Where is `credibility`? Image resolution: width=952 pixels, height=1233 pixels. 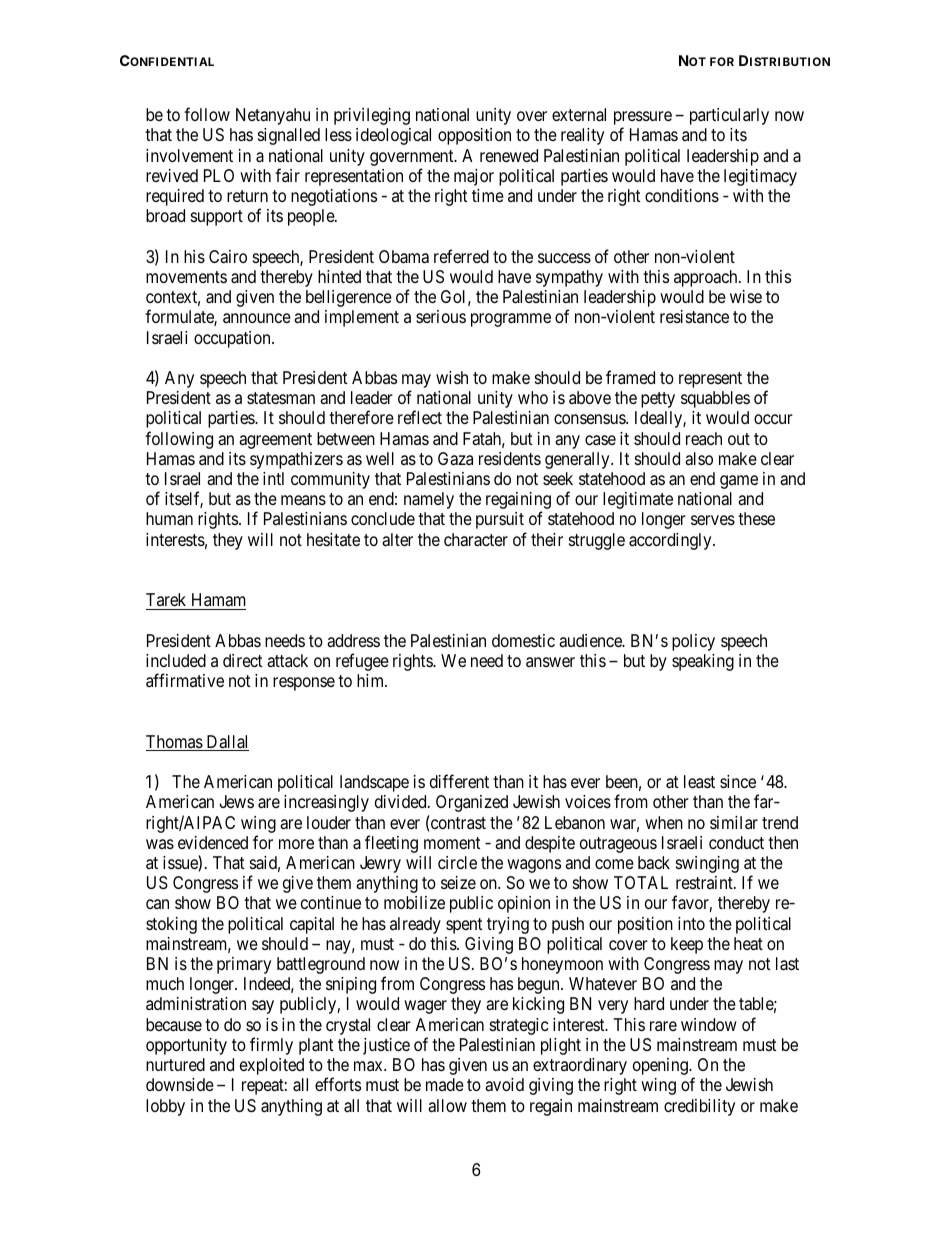 credibility is located at coordinates (699, 1107).
